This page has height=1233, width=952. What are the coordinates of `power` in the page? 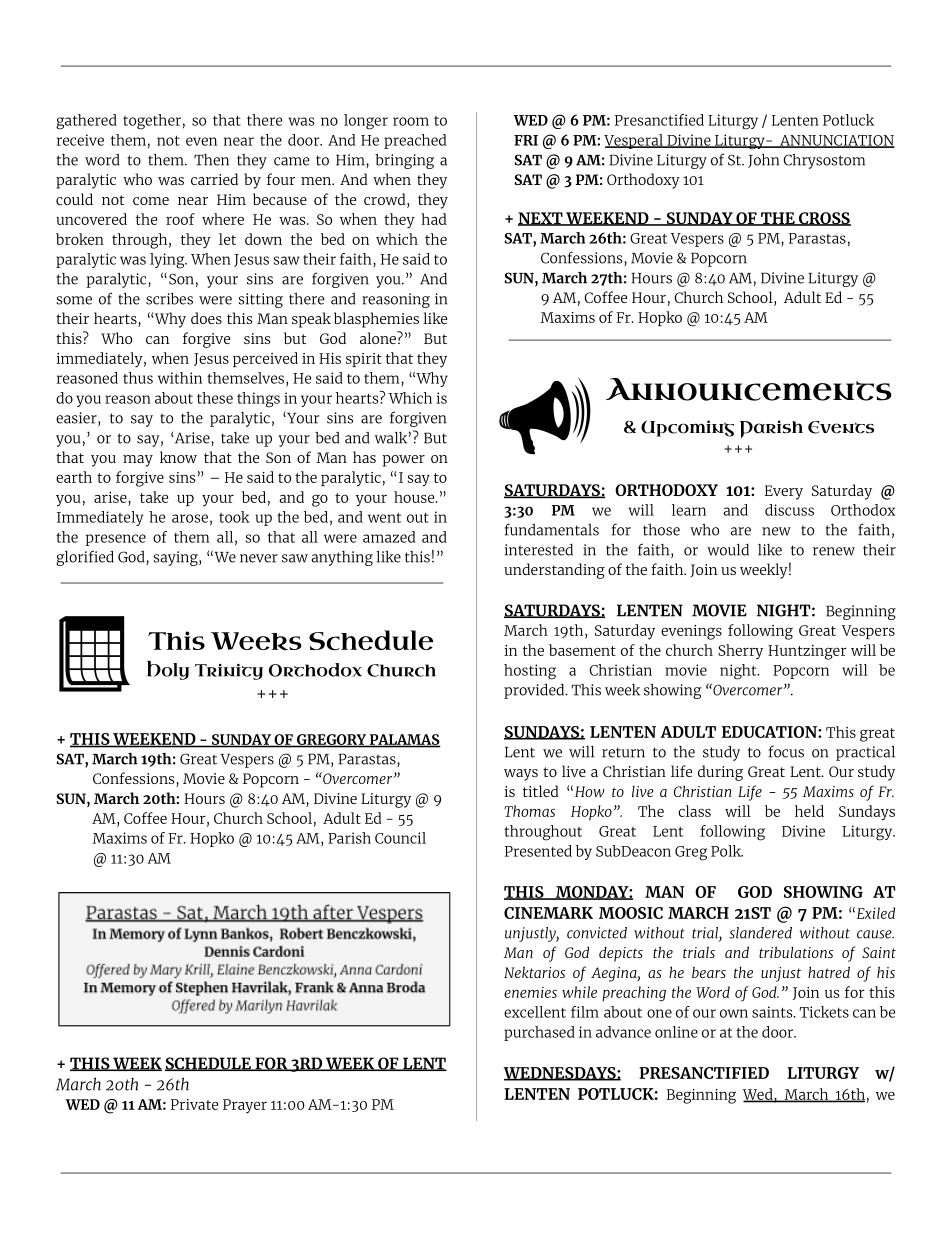 It's located at (403, 461).
